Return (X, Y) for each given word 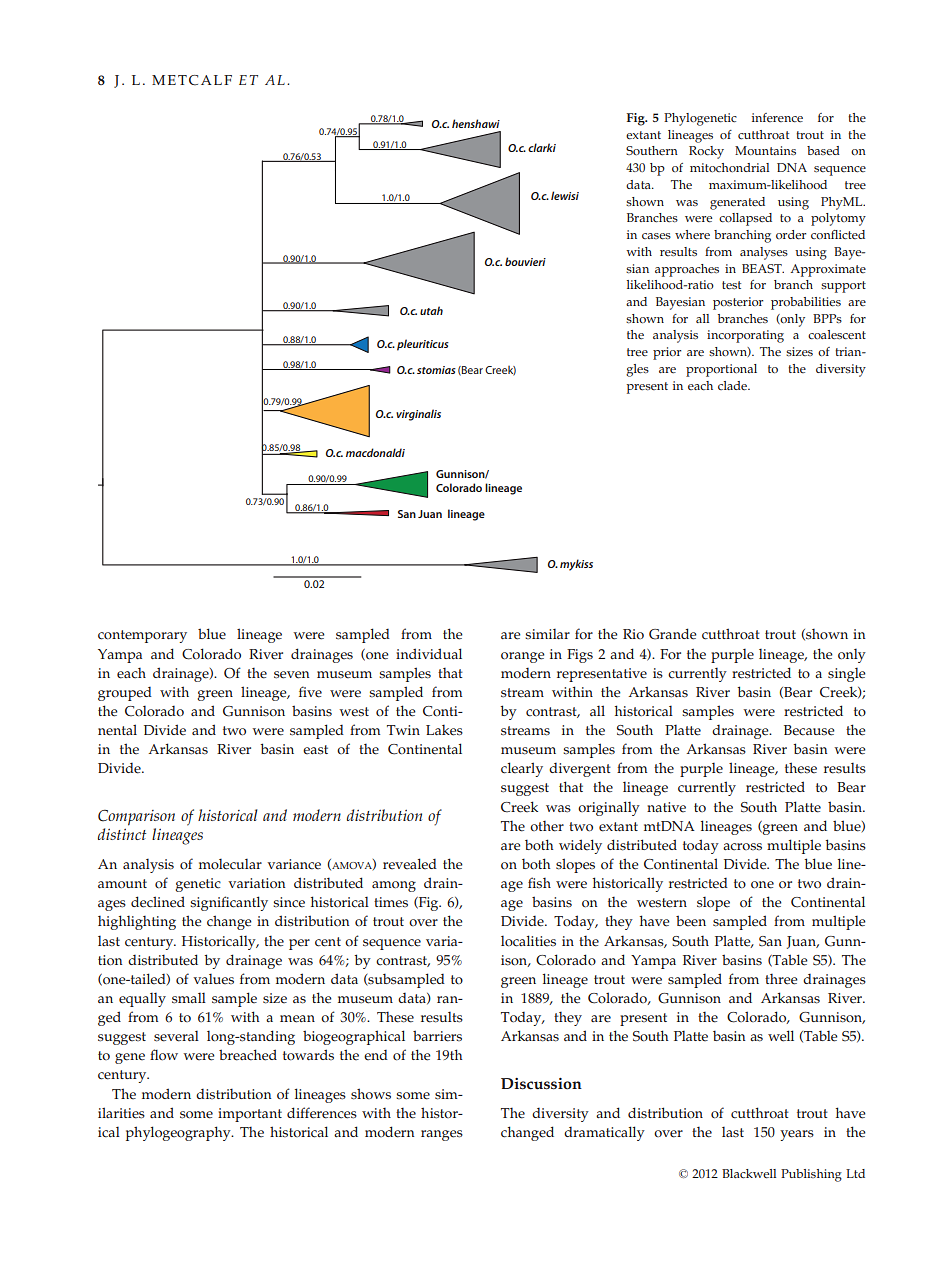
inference (777, 118)
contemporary (142, 636)
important (250, 1115)
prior (667, 353)
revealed (410, 864)
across (742, 847)
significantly (229, 903)
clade (734, 386)
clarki (542, 147)
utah (431, 310)
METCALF (192, 80)
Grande (673, 634)
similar (547, 634)
